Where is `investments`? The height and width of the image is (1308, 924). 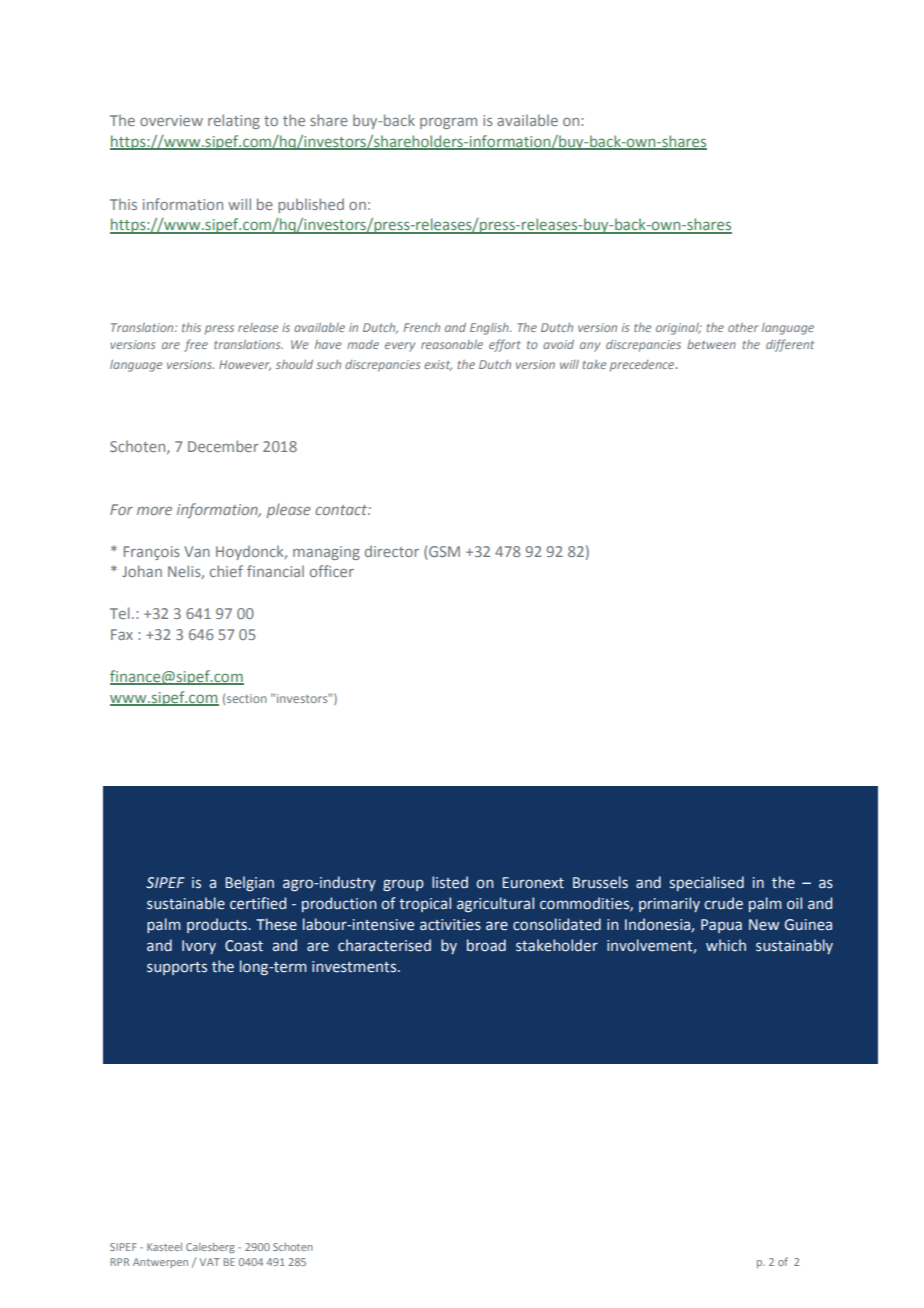
investments is located at coordinates (354, 967).
